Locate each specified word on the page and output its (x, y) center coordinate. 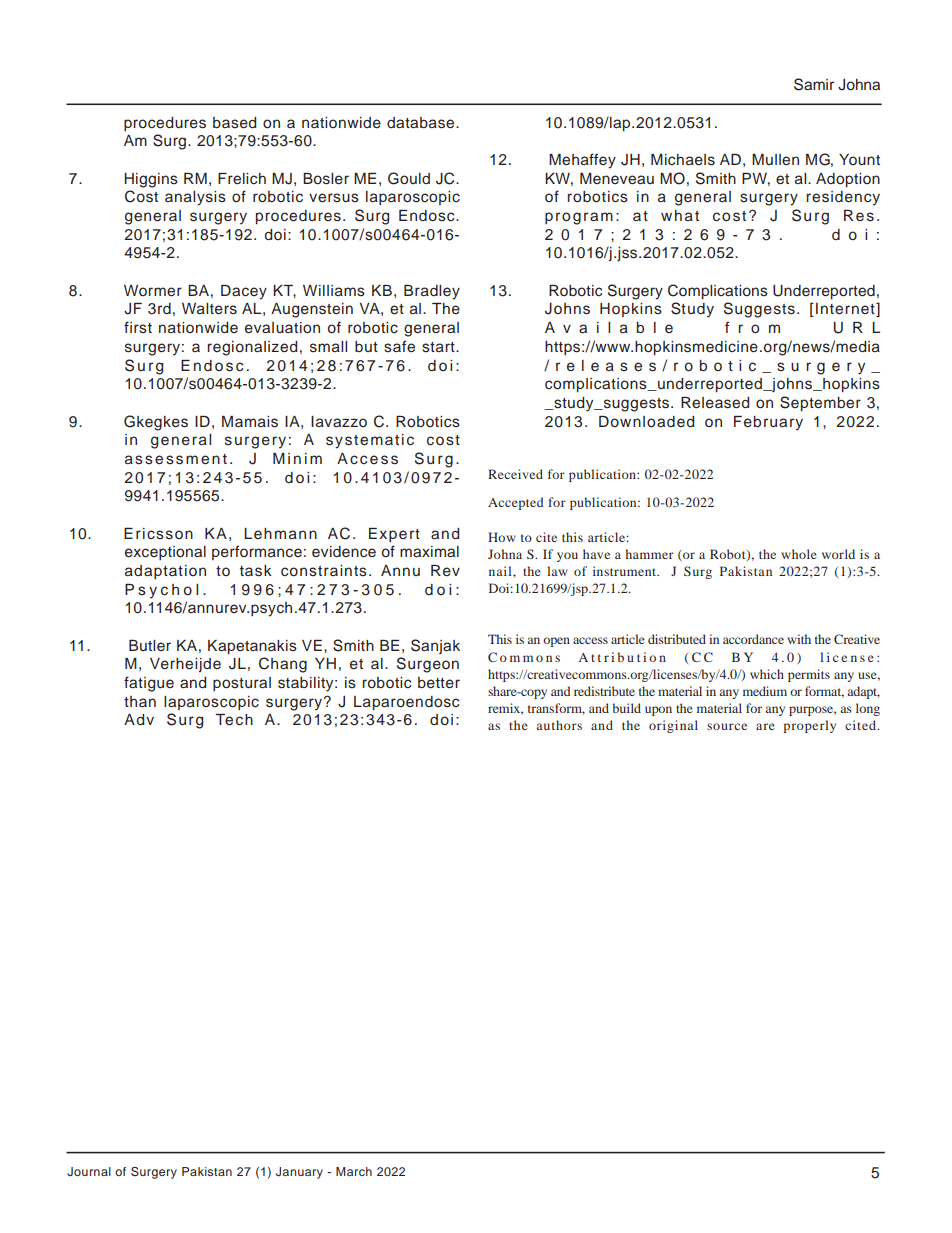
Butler (150, 645)
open (556, 642)
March (354, 1171)
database (422, 123)
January (299, 1173)
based (234, 123)
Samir (814, 84)
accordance (753, 639)
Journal (89, 1171)
